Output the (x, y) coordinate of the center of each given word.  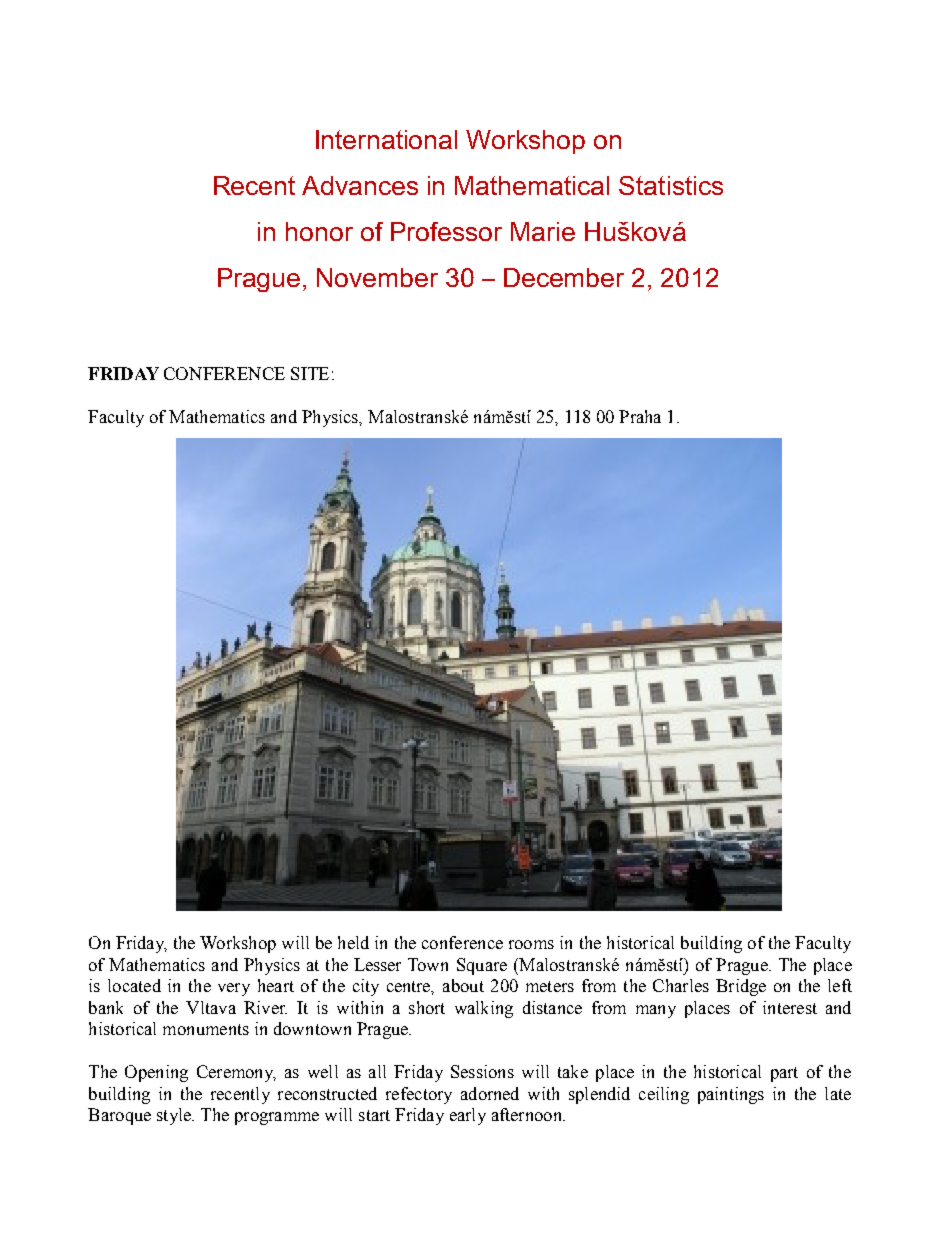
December (564, 277)
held (353, 942)
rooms (531, 944)
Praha (640, 416)
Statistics (671, 185)
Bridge (741, 987)
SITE (310, 373)
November (377, 277)
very (234, 989)
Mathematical (532, 185)
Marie (543, 231)
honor (319, 231)
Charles (681, 985)
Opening (156, 1073)
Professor (446, 231)
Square (482, 966)
